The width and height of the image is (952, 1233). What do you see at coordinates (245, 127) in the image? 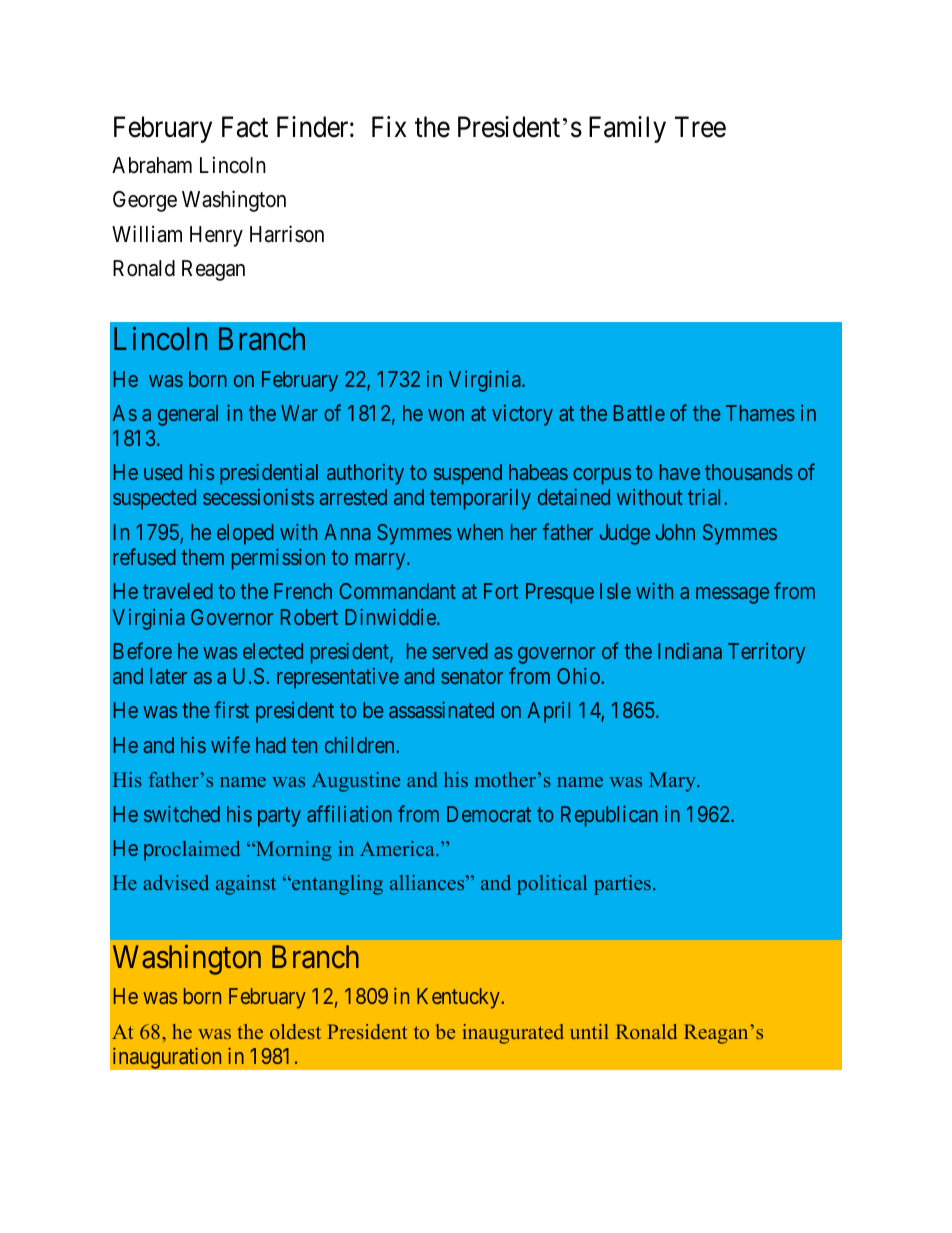
I see `Fact` at bounding box center [245, 127].
